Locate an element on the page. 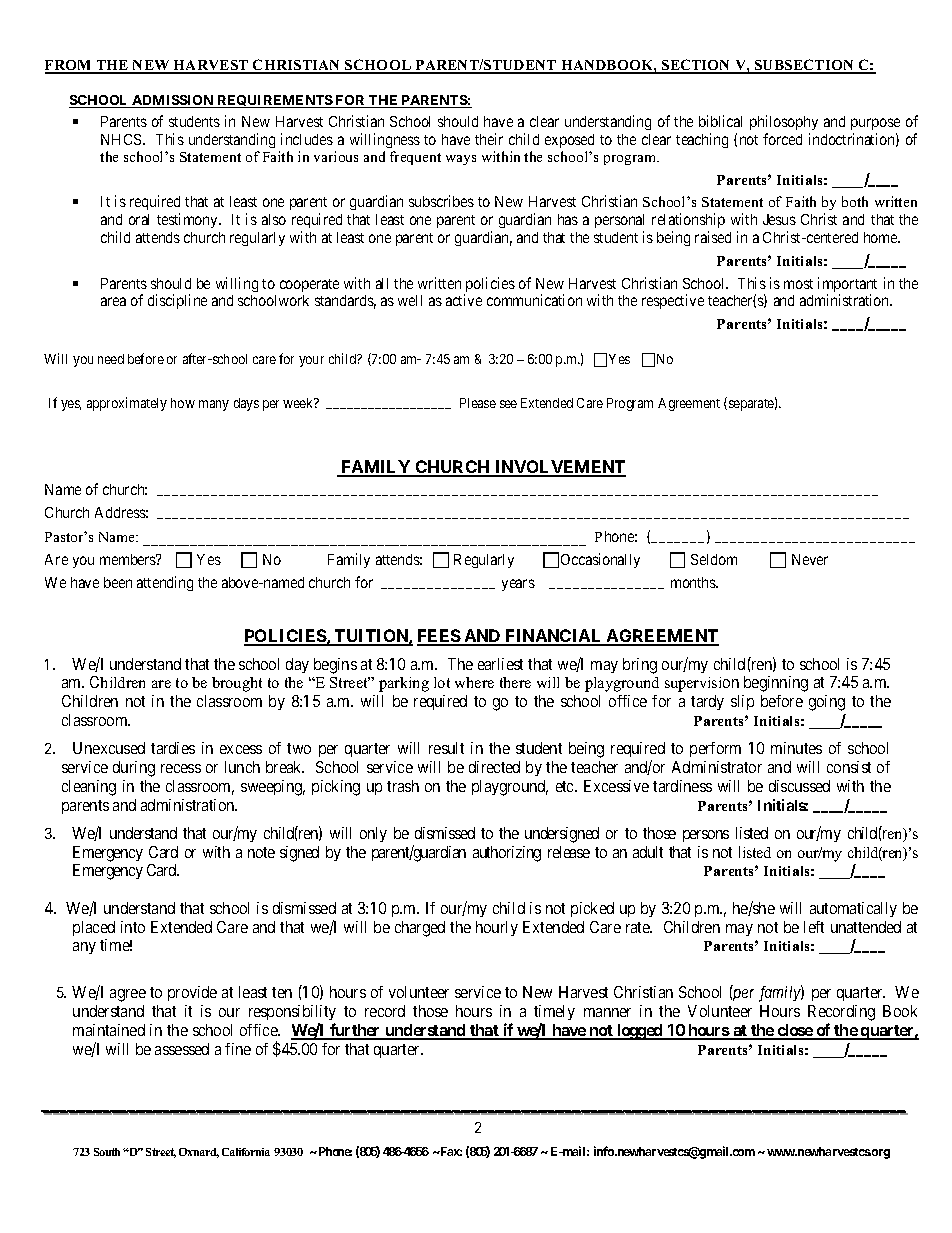  how is located at coordinates (183, 403).
